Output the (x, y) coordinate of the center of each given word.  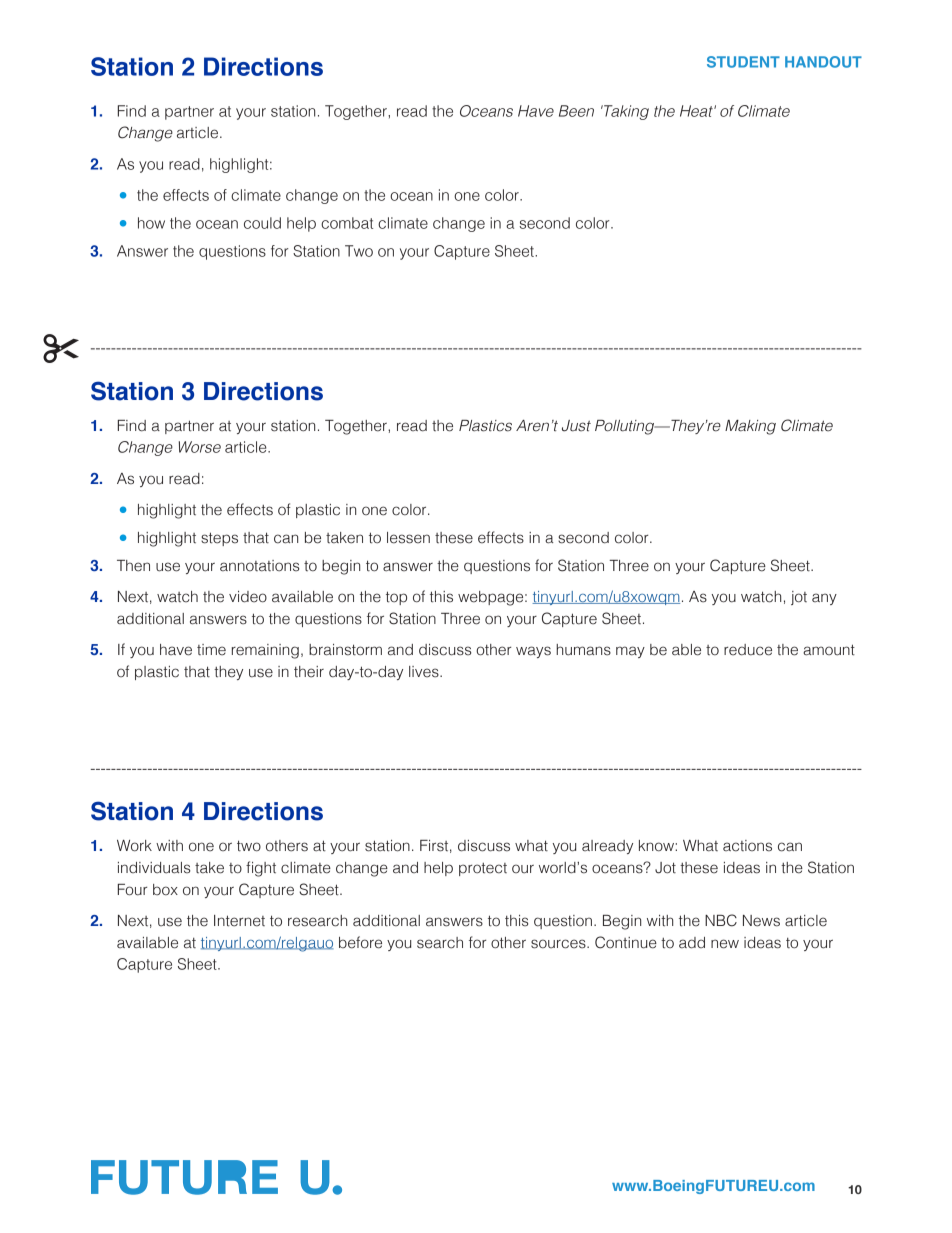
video (248, 597)
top (396, 598)
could (262, 223)
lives (425, 672)
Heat (697, 111)
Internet (239, 921)
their (309, 672)
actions (747, 846)
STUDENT (743, 62)
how (151, 223)
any (824, 599)
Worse (200, 447)
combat (347, 223)
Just (576, 426)
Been (576, 111)
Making (750, 427)
